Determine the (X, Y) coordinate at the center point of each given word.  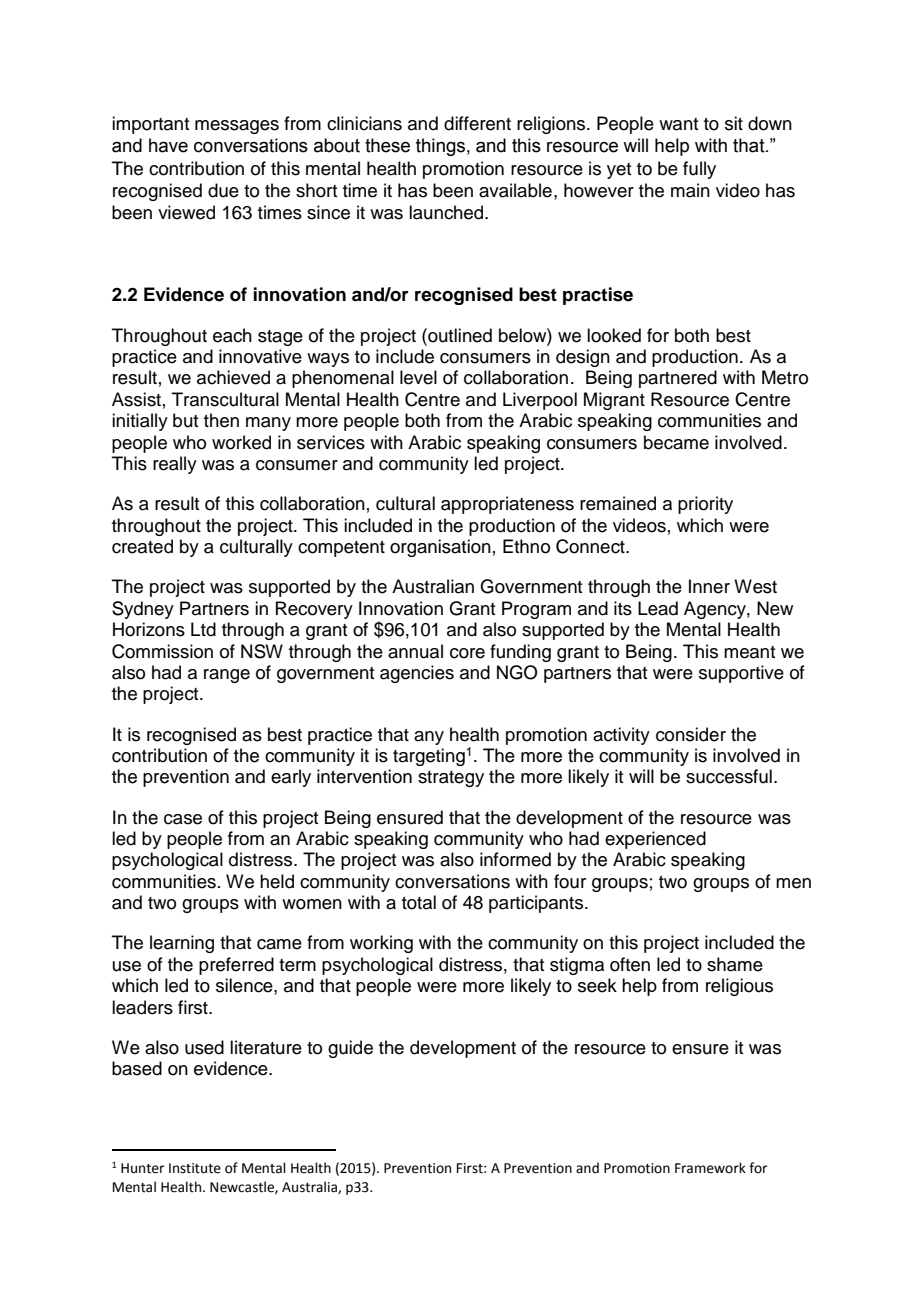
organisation (440, 548)
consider (691, 734)
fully (699, 170)
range (227, 676)
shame (735, 964)
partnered (678, 379)
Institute (195, 1168)
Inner (709, 586)
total (419, 902)
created (142, 546)
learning (182, 944)
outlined (459, 335)
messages (237, 127)
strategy (451, 779)
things (440, 147)
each (232, 335)
